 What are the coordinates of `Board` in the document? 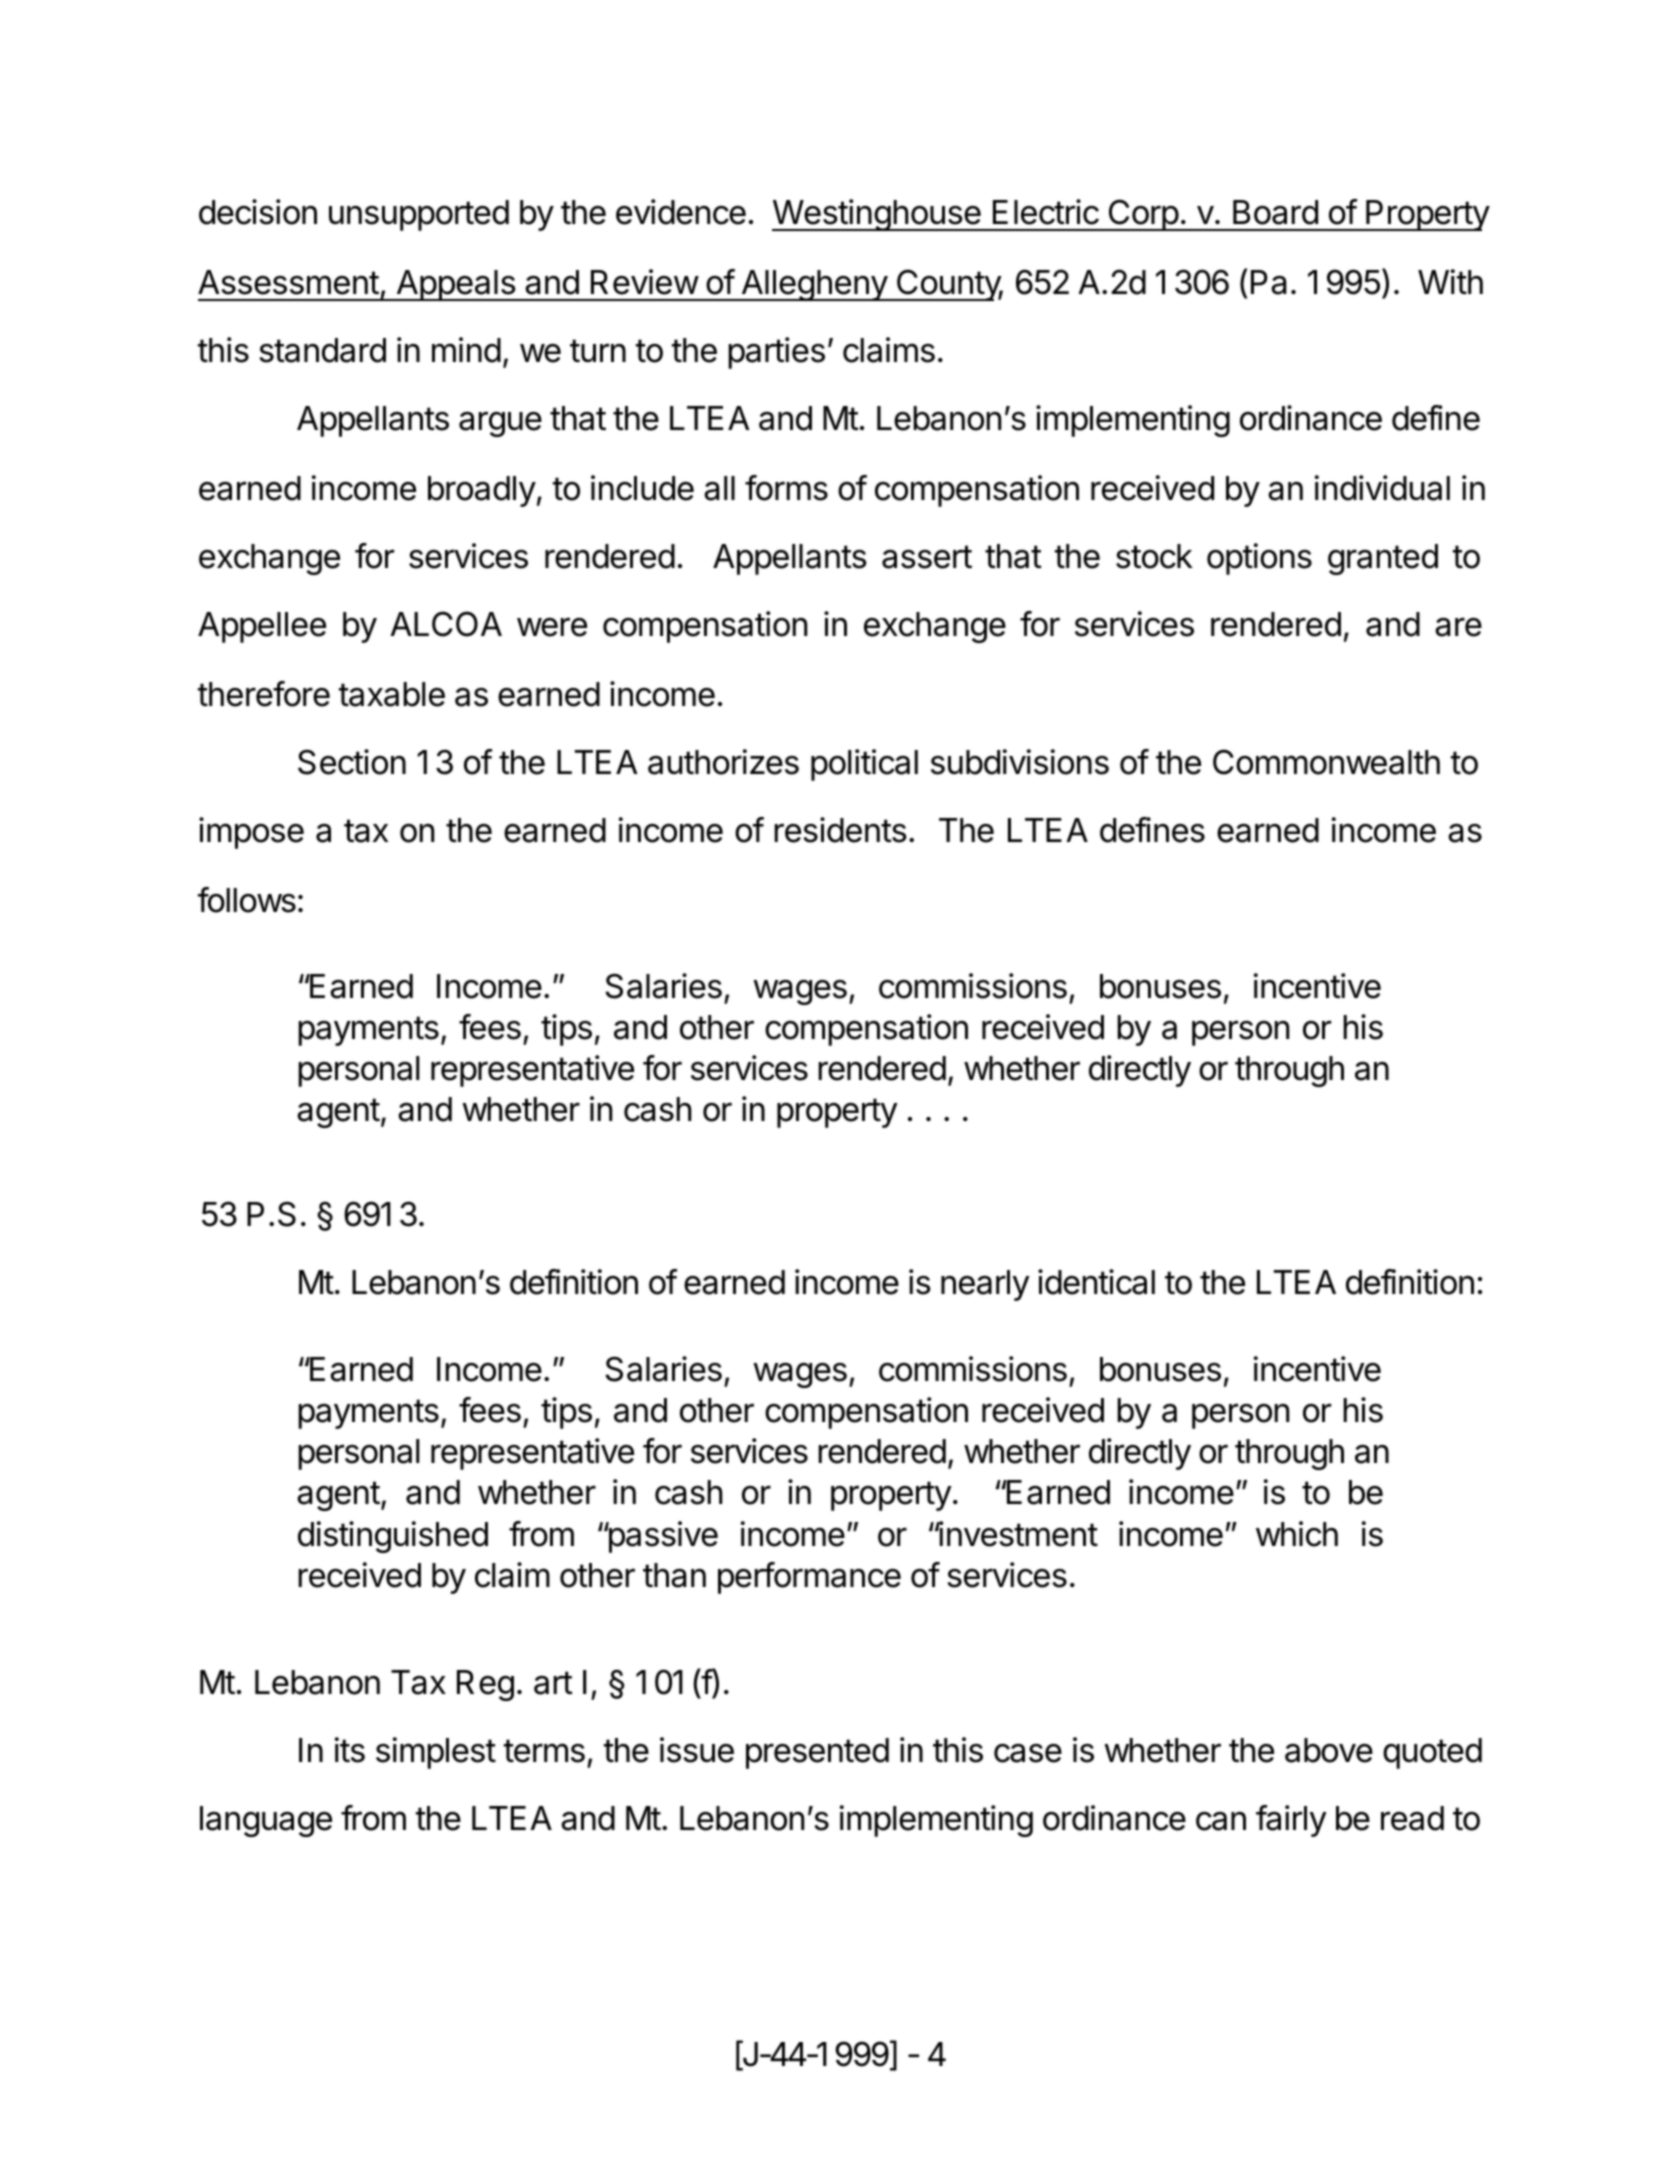 It's located at (1275, 212).
